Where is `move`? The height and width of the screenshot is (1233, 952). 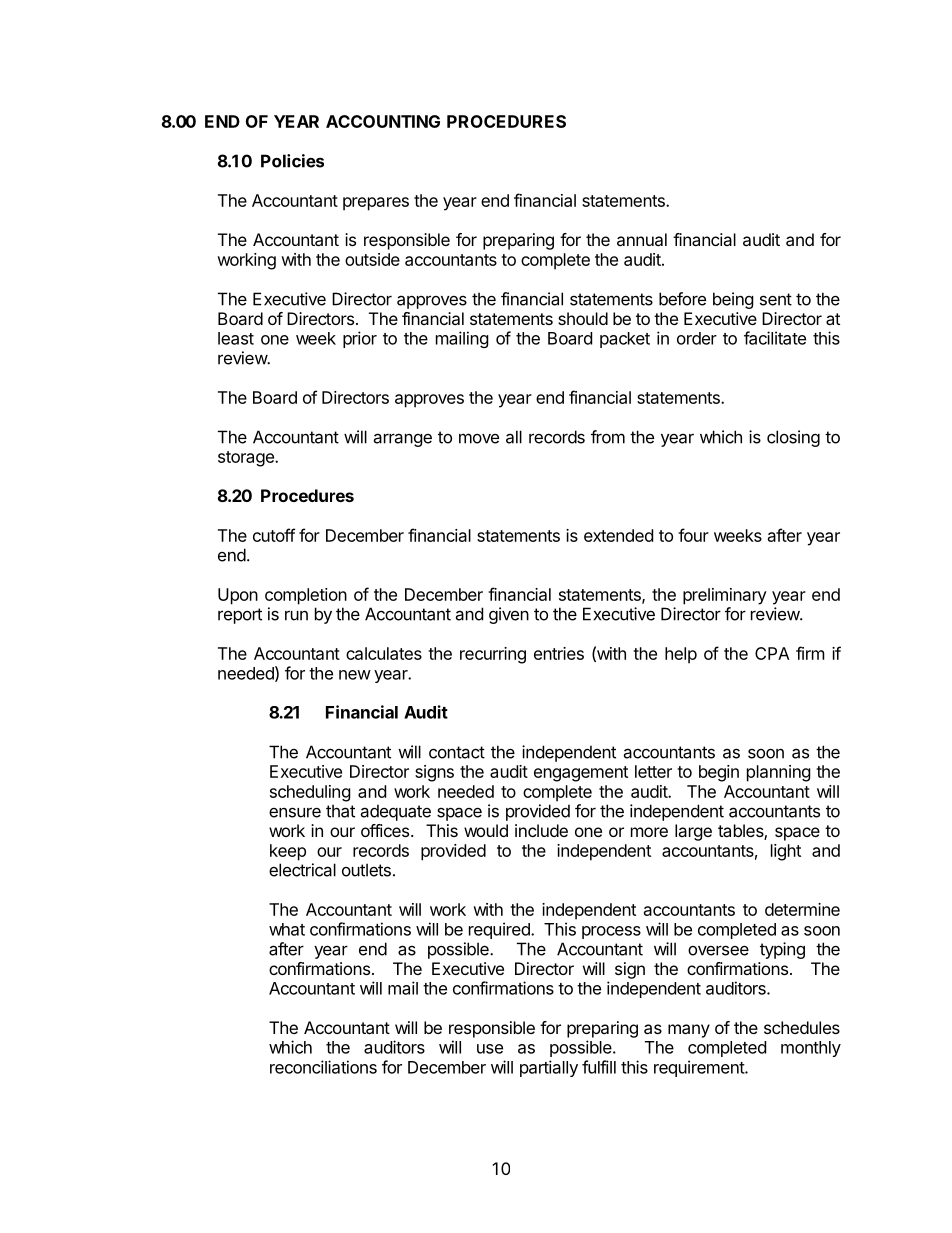 move is located at coordinates (479, 438).
